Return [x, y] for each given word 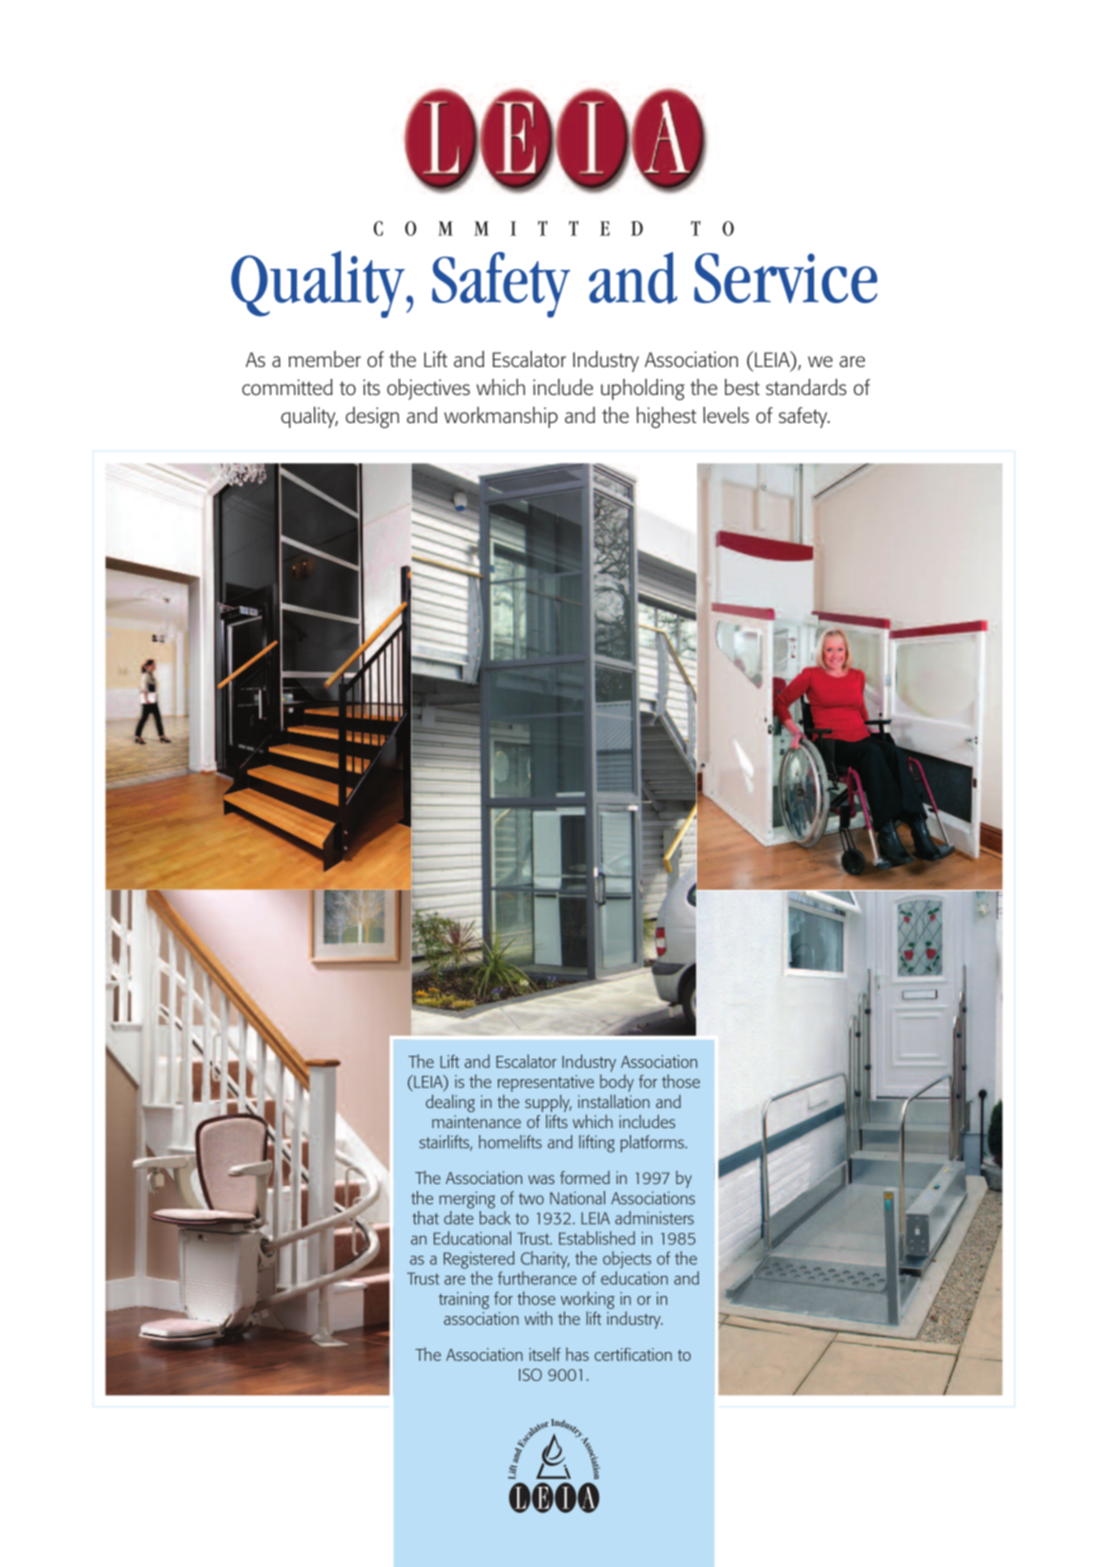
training [464, 1300]
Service [785, 278]
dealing [450, 1103]
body [617, 1083]
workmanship [501, 417]
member [325, 359]
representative [546, 1083]
